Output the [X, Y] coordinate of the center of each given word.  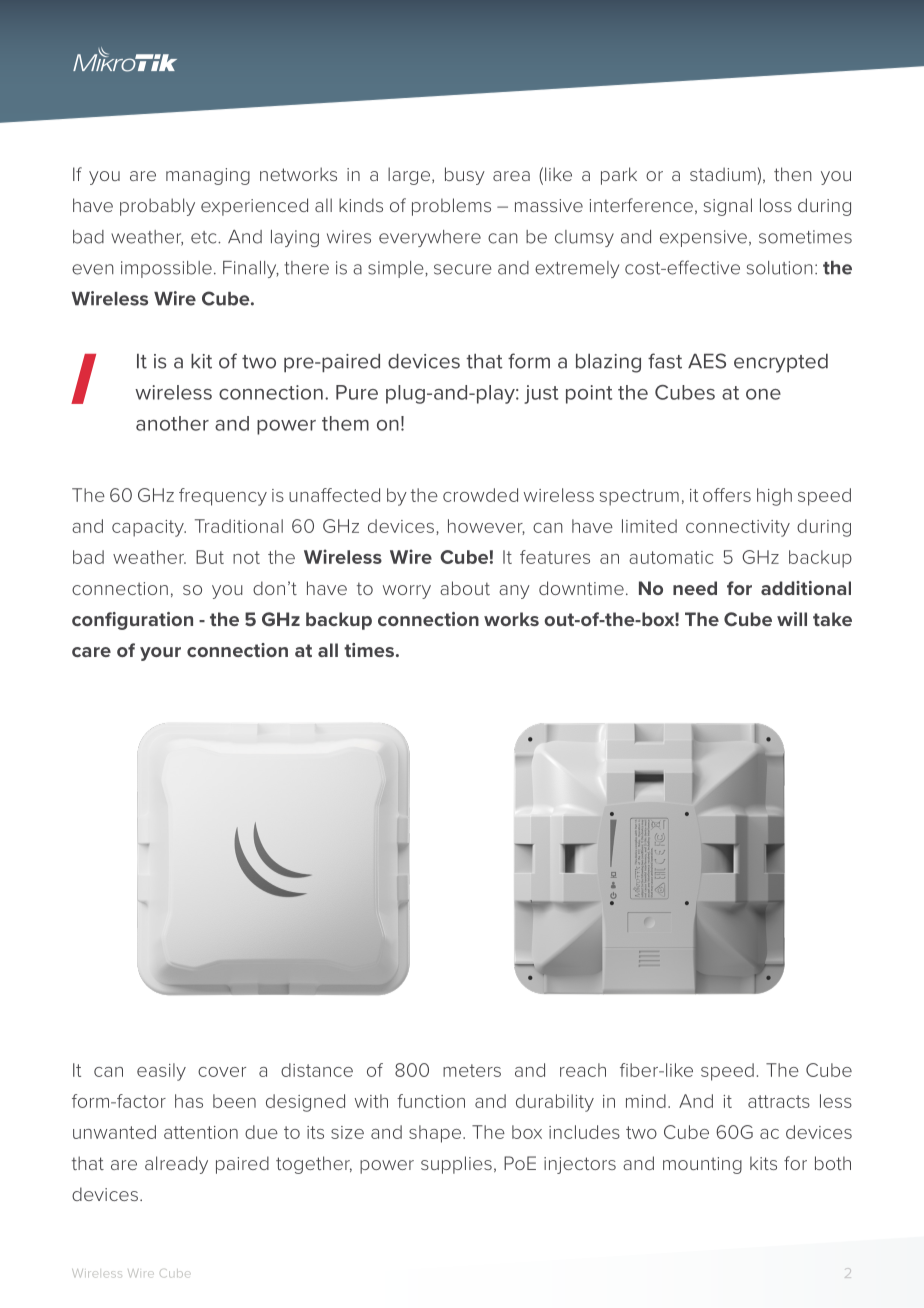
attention [201, 1132]
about [465, 588]
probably [157, 207]
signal [728, 207]
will [792, 619]
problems [451, 207]
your [160, 654]
